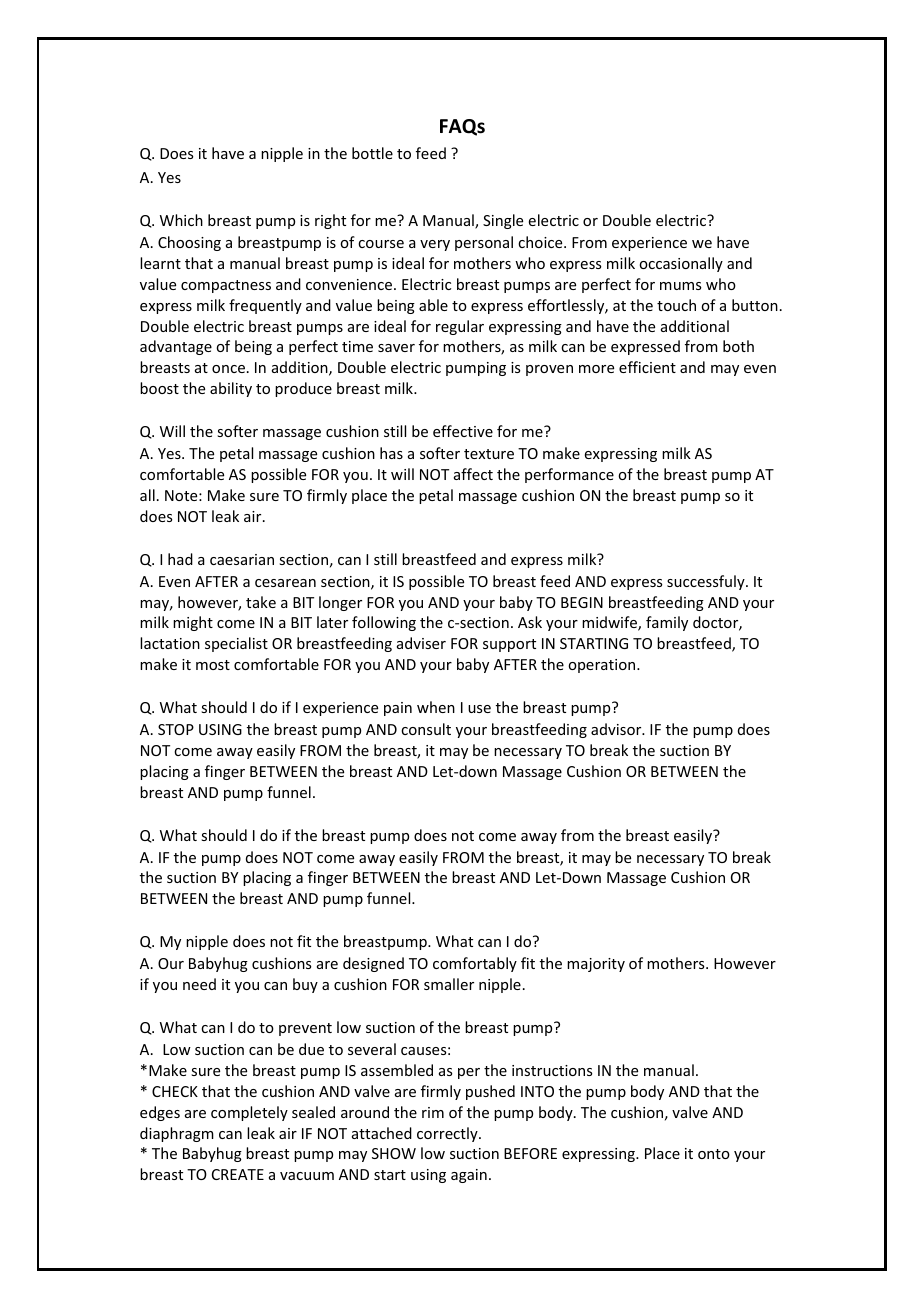 This image has width=924, height=1308. What do you see at coordinates (667, 623) in the image?
I see `family` at bounding box center [667, 623].
